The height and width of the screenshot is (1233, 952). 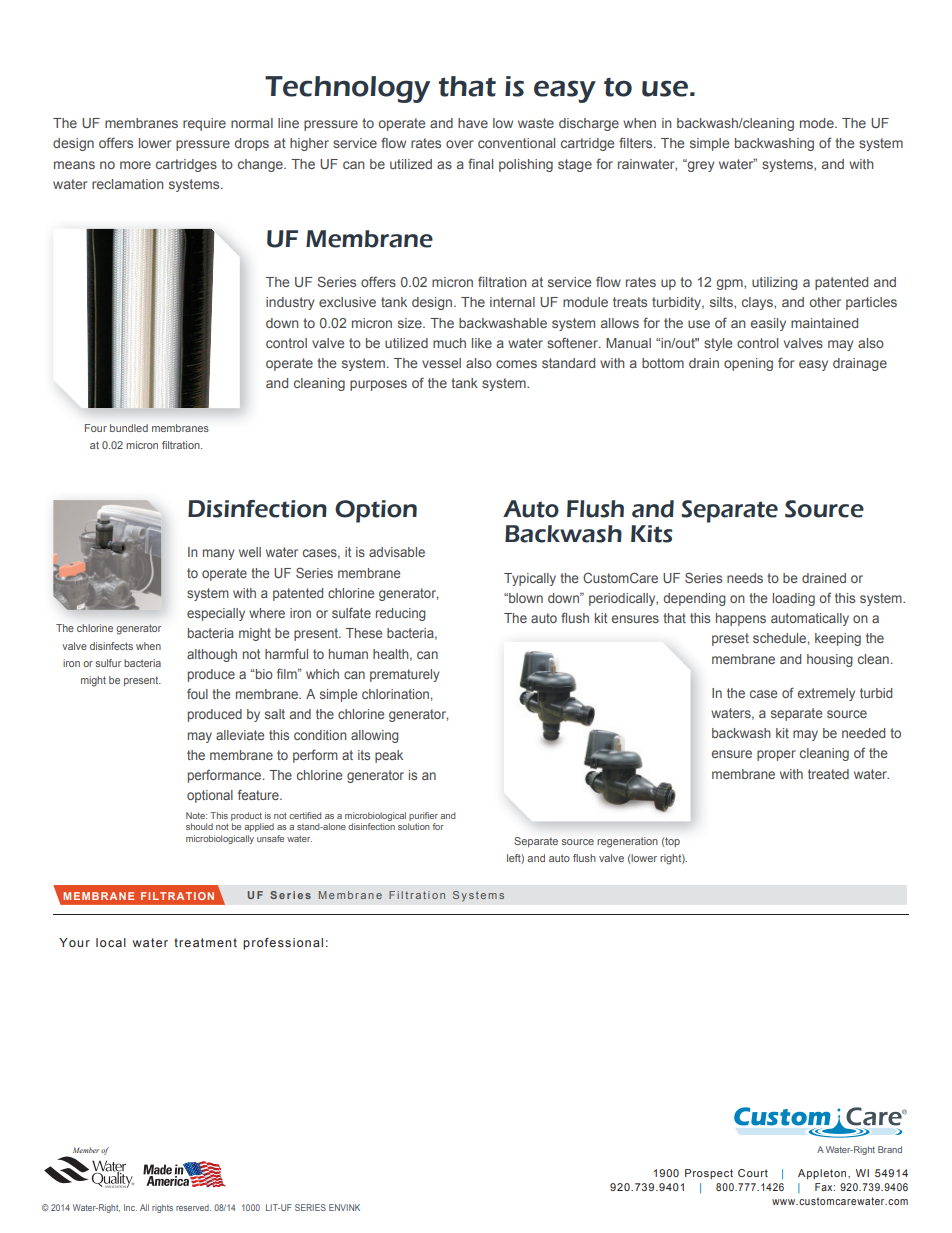 What do you see at coordinates (405, 675) in the screenshot?
I see `prematurely` at bounding box center [405, 675].
